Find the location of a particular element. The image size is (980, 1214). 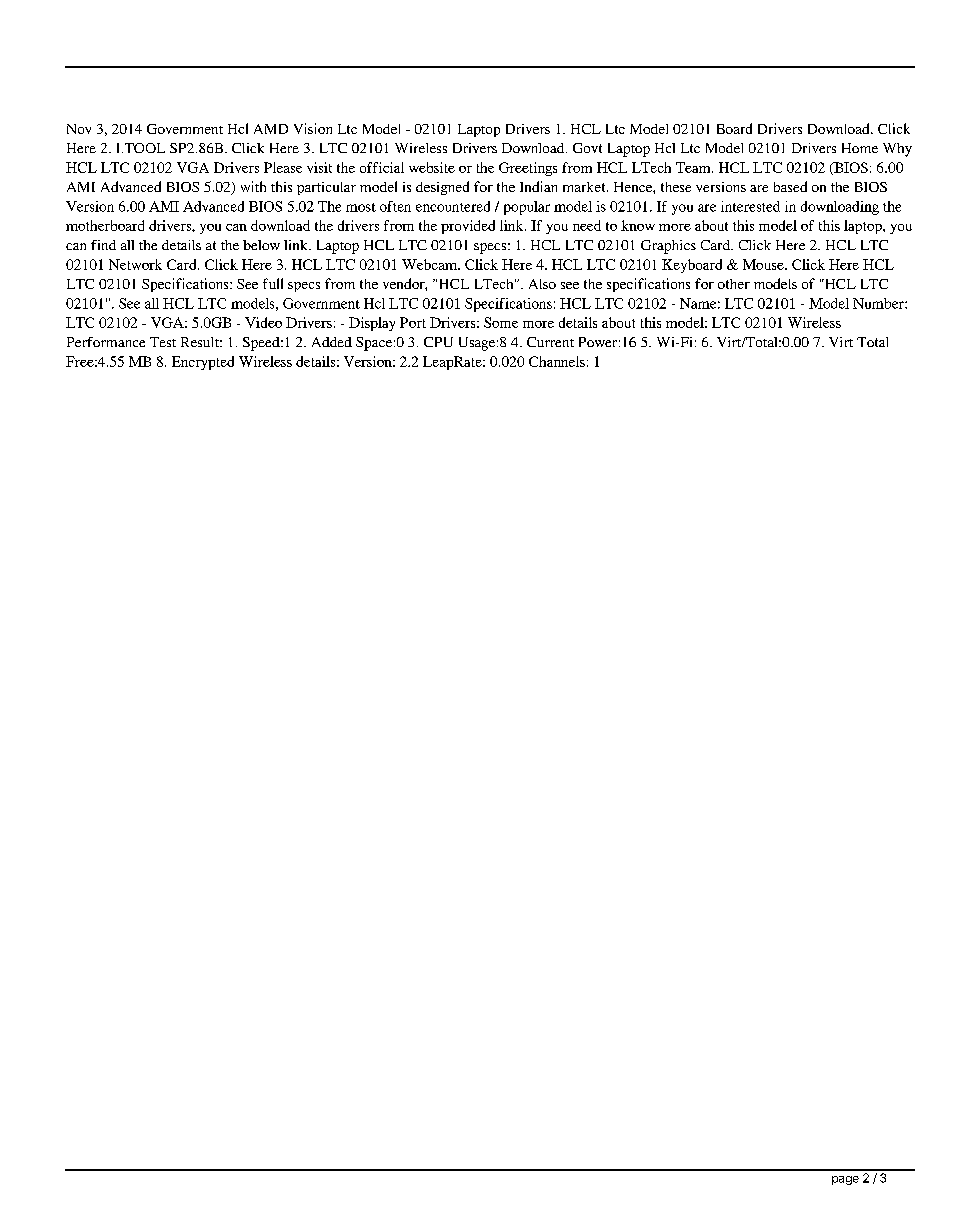

page is located at coordinates (845, 1180).
